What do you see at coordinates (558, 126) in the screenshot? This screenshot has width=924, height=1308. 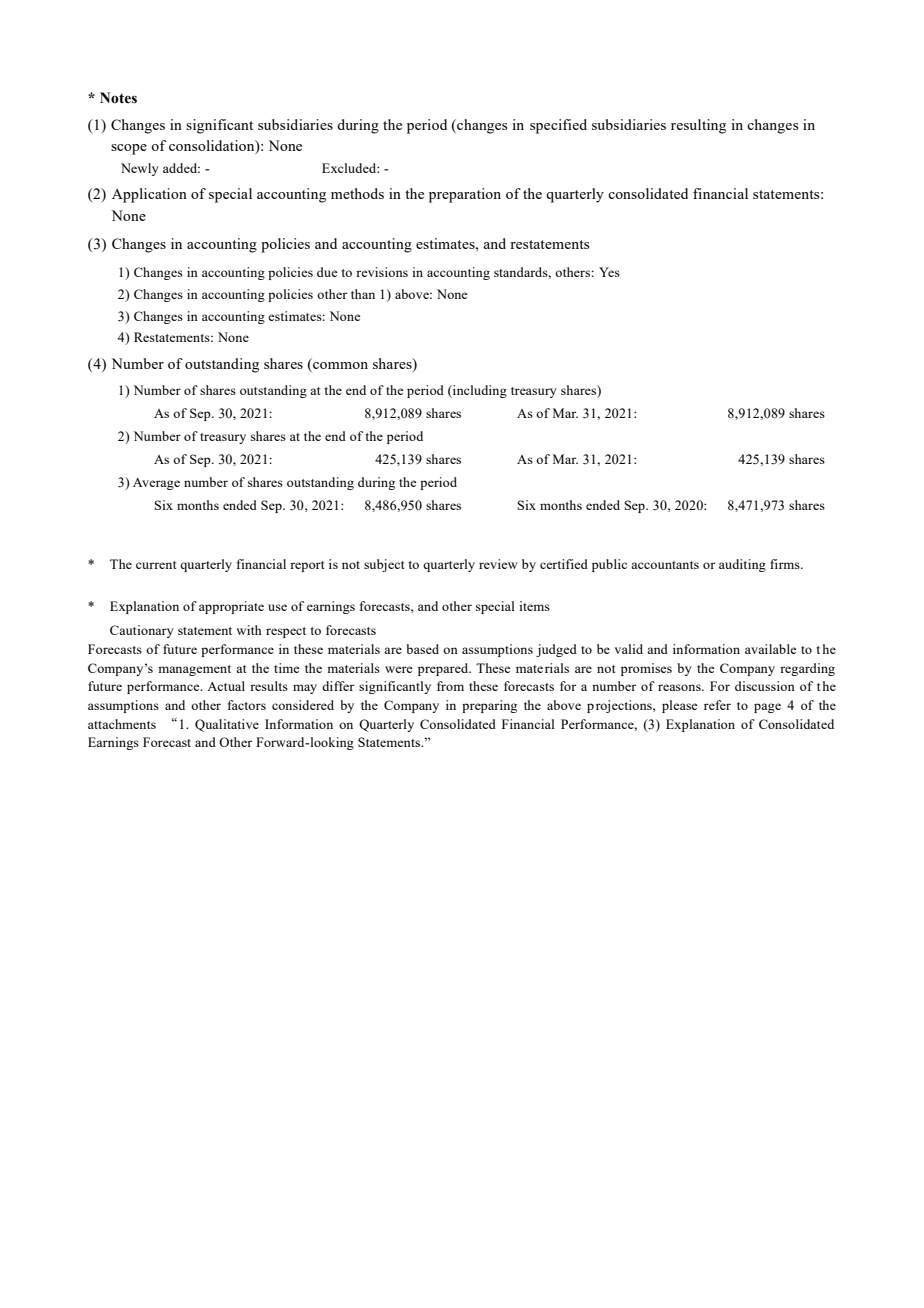 I see `specified` at bounding box center [558, 126].
